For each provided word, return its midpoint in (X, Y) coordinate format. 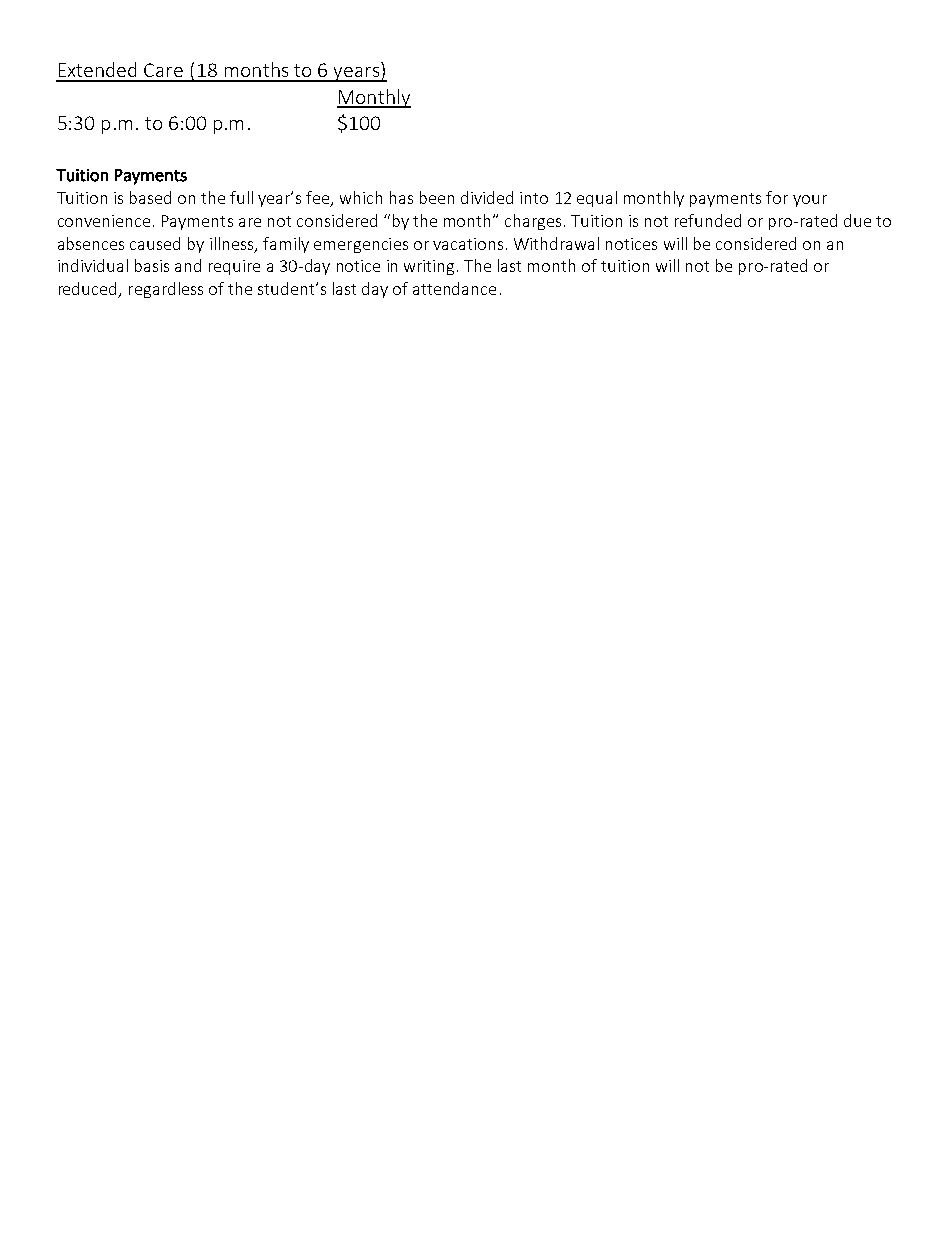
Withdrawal (556, 243)
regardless (166, 290)
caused (155, 243)
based (150, 197)
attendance (454, 288)
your (810, 201)
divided (487, 197)
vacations (468, 244)
